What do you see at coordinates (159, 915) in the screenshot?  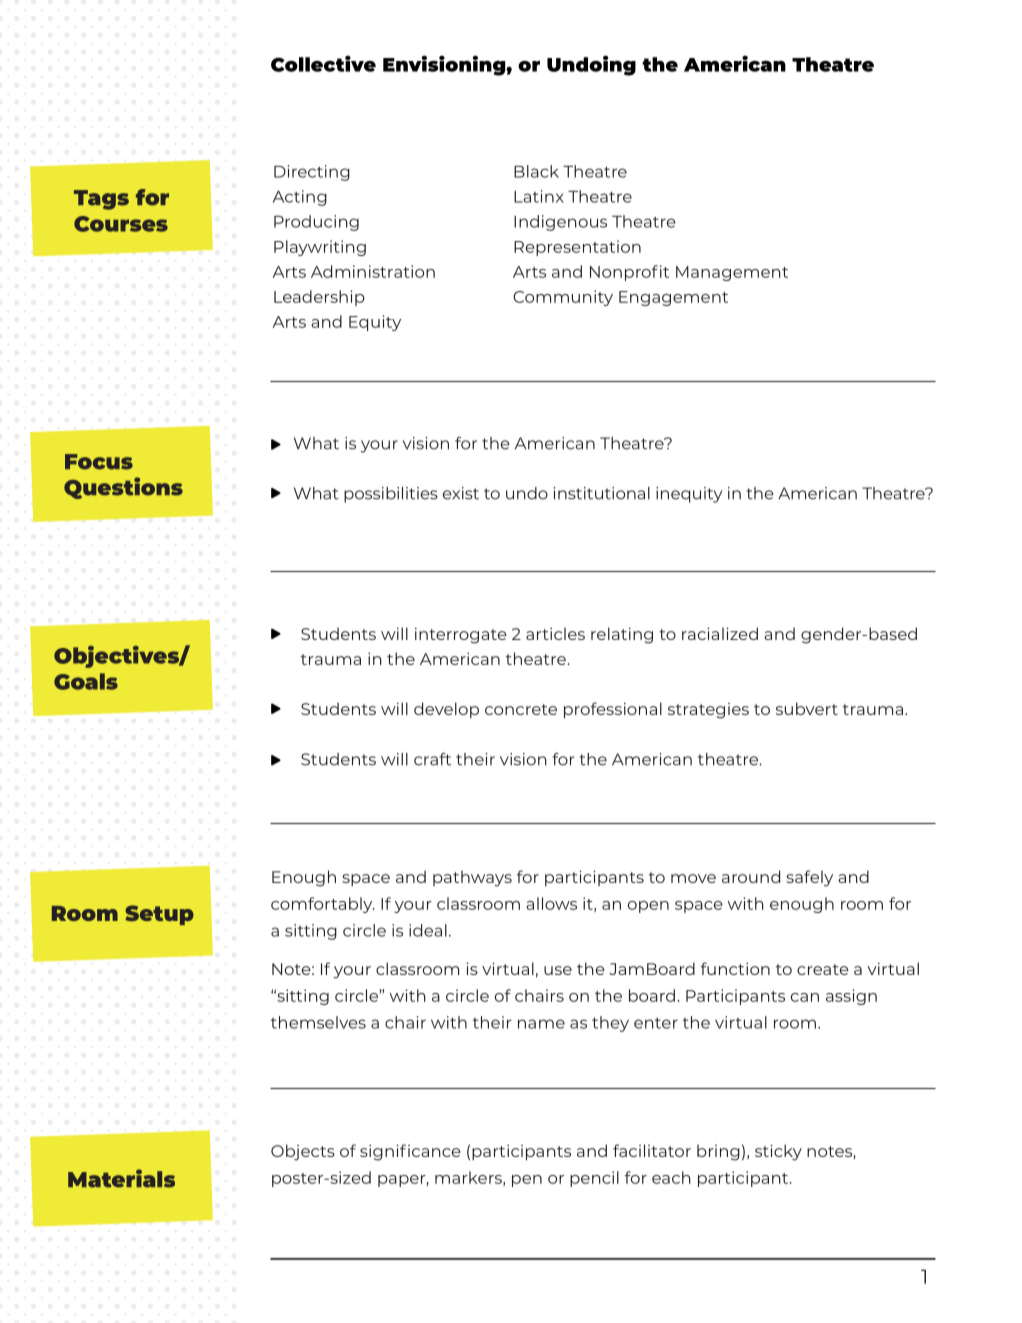 I see `Setup` at bounding box center [159, 915].
